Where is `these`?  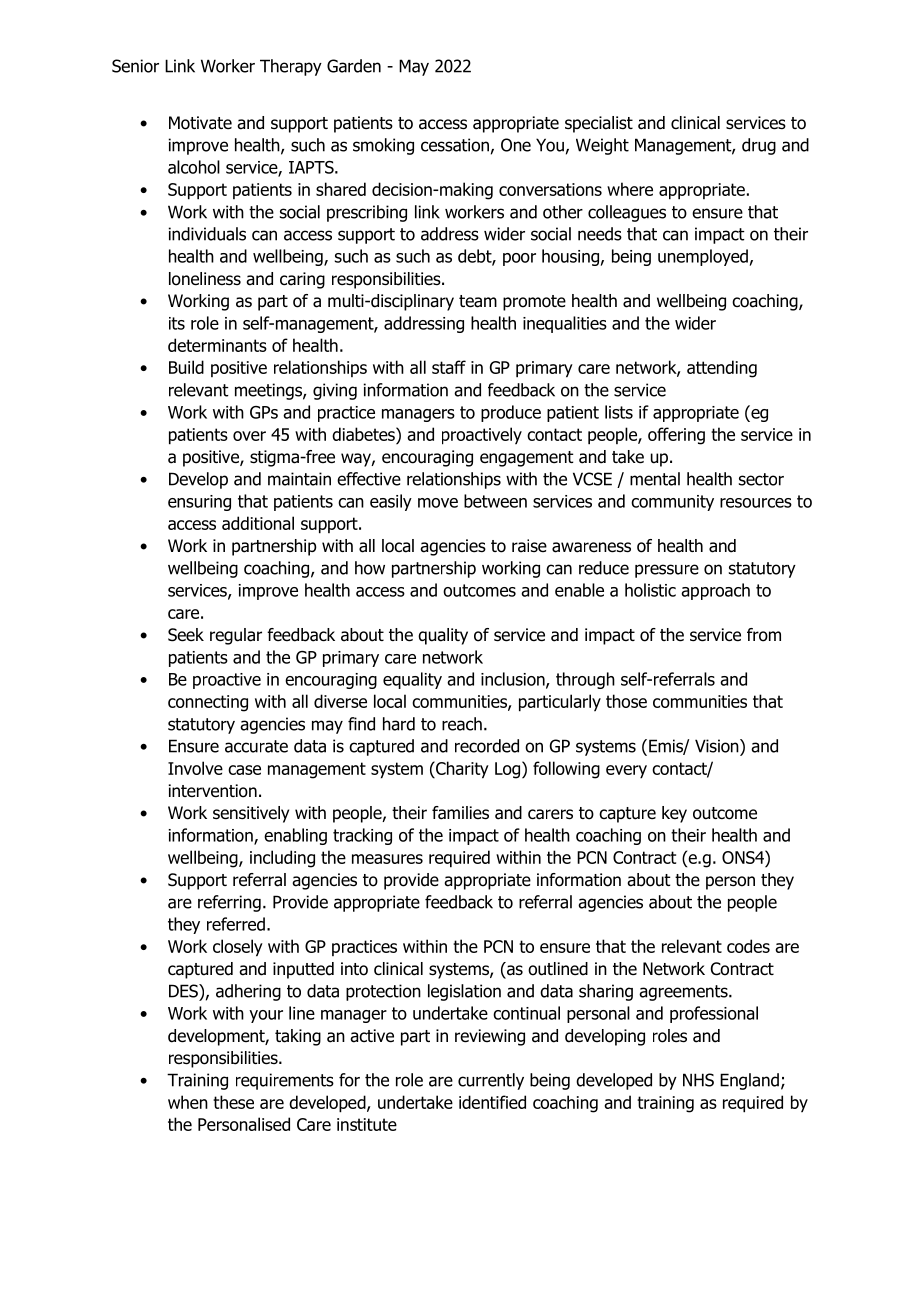 these is located at coordinates (233, 1102).
